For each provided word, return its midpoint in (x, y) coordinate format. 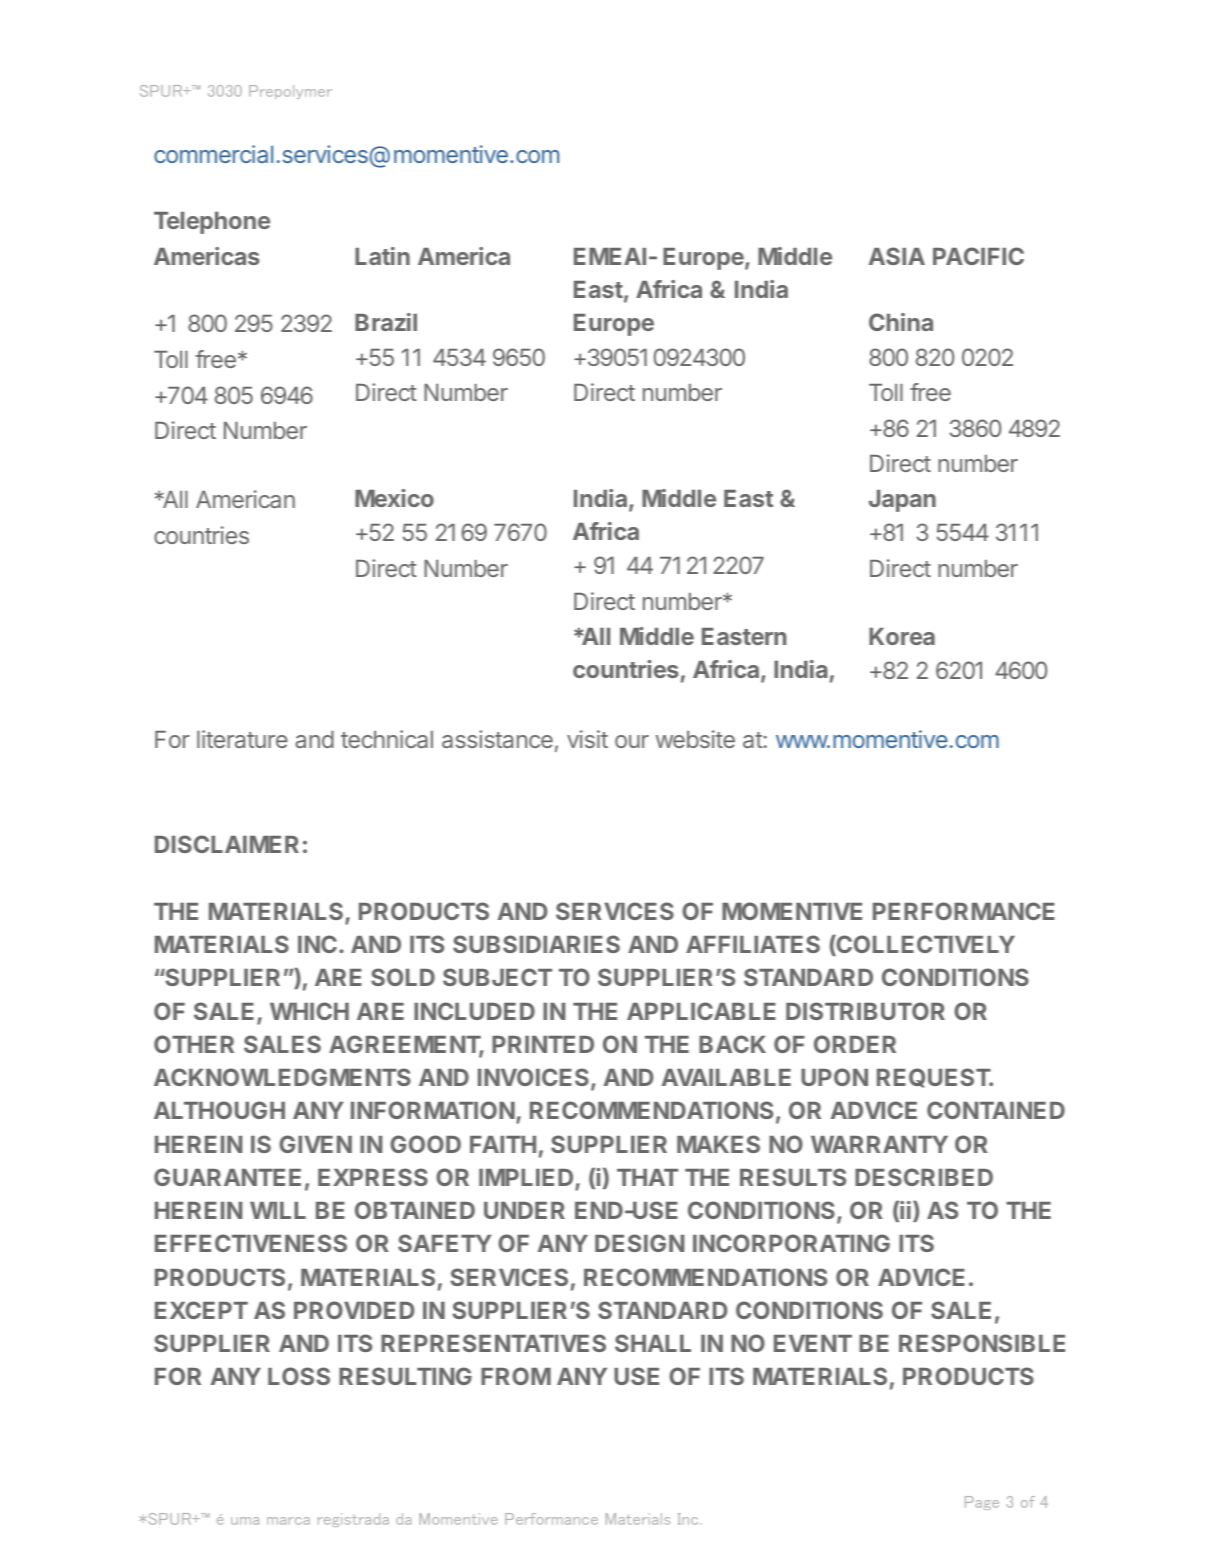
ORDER (855, 1044)
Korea (902, 636)
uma (245, 1521)
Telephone (212, 223)
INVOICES (533, 1077)
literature (242, 739)
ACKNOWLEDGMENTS (282, 1077)
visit (587, 739)
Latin (382, 256)
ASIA (897, 256)
